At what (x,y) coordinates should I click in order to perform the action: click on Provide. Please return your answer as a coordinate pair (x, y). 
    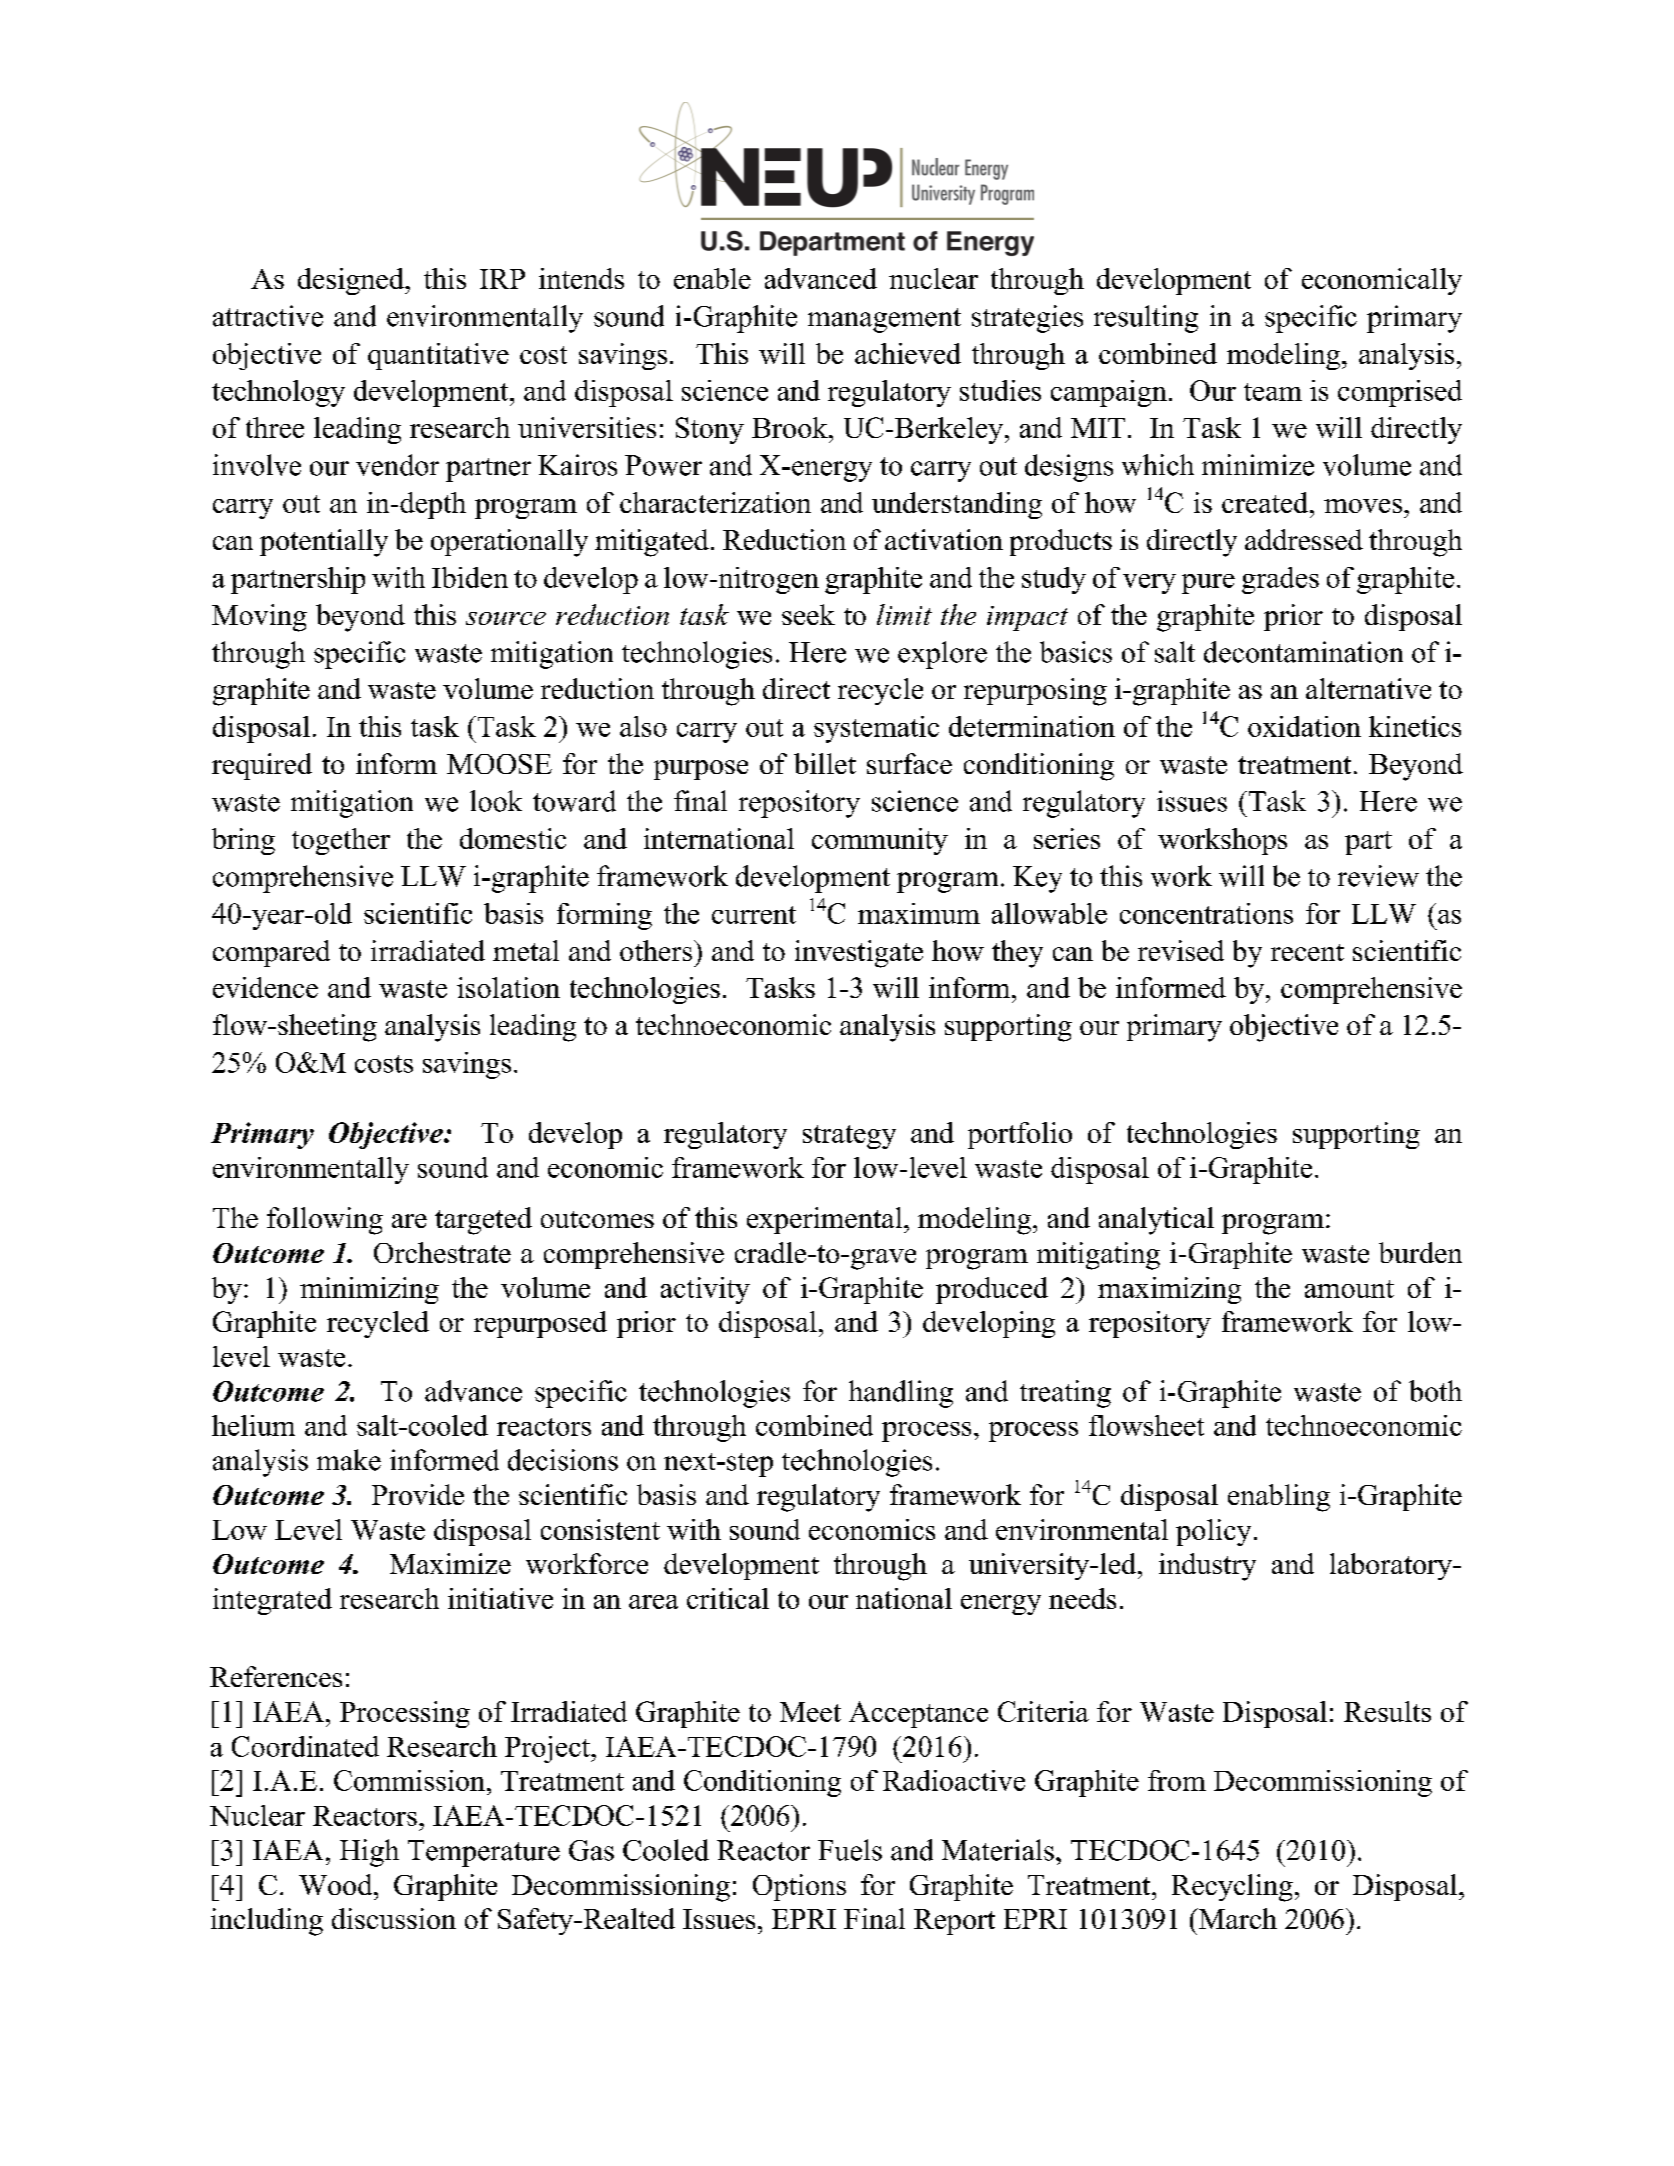
    Looking at the image, I should click on (418, 1494).
